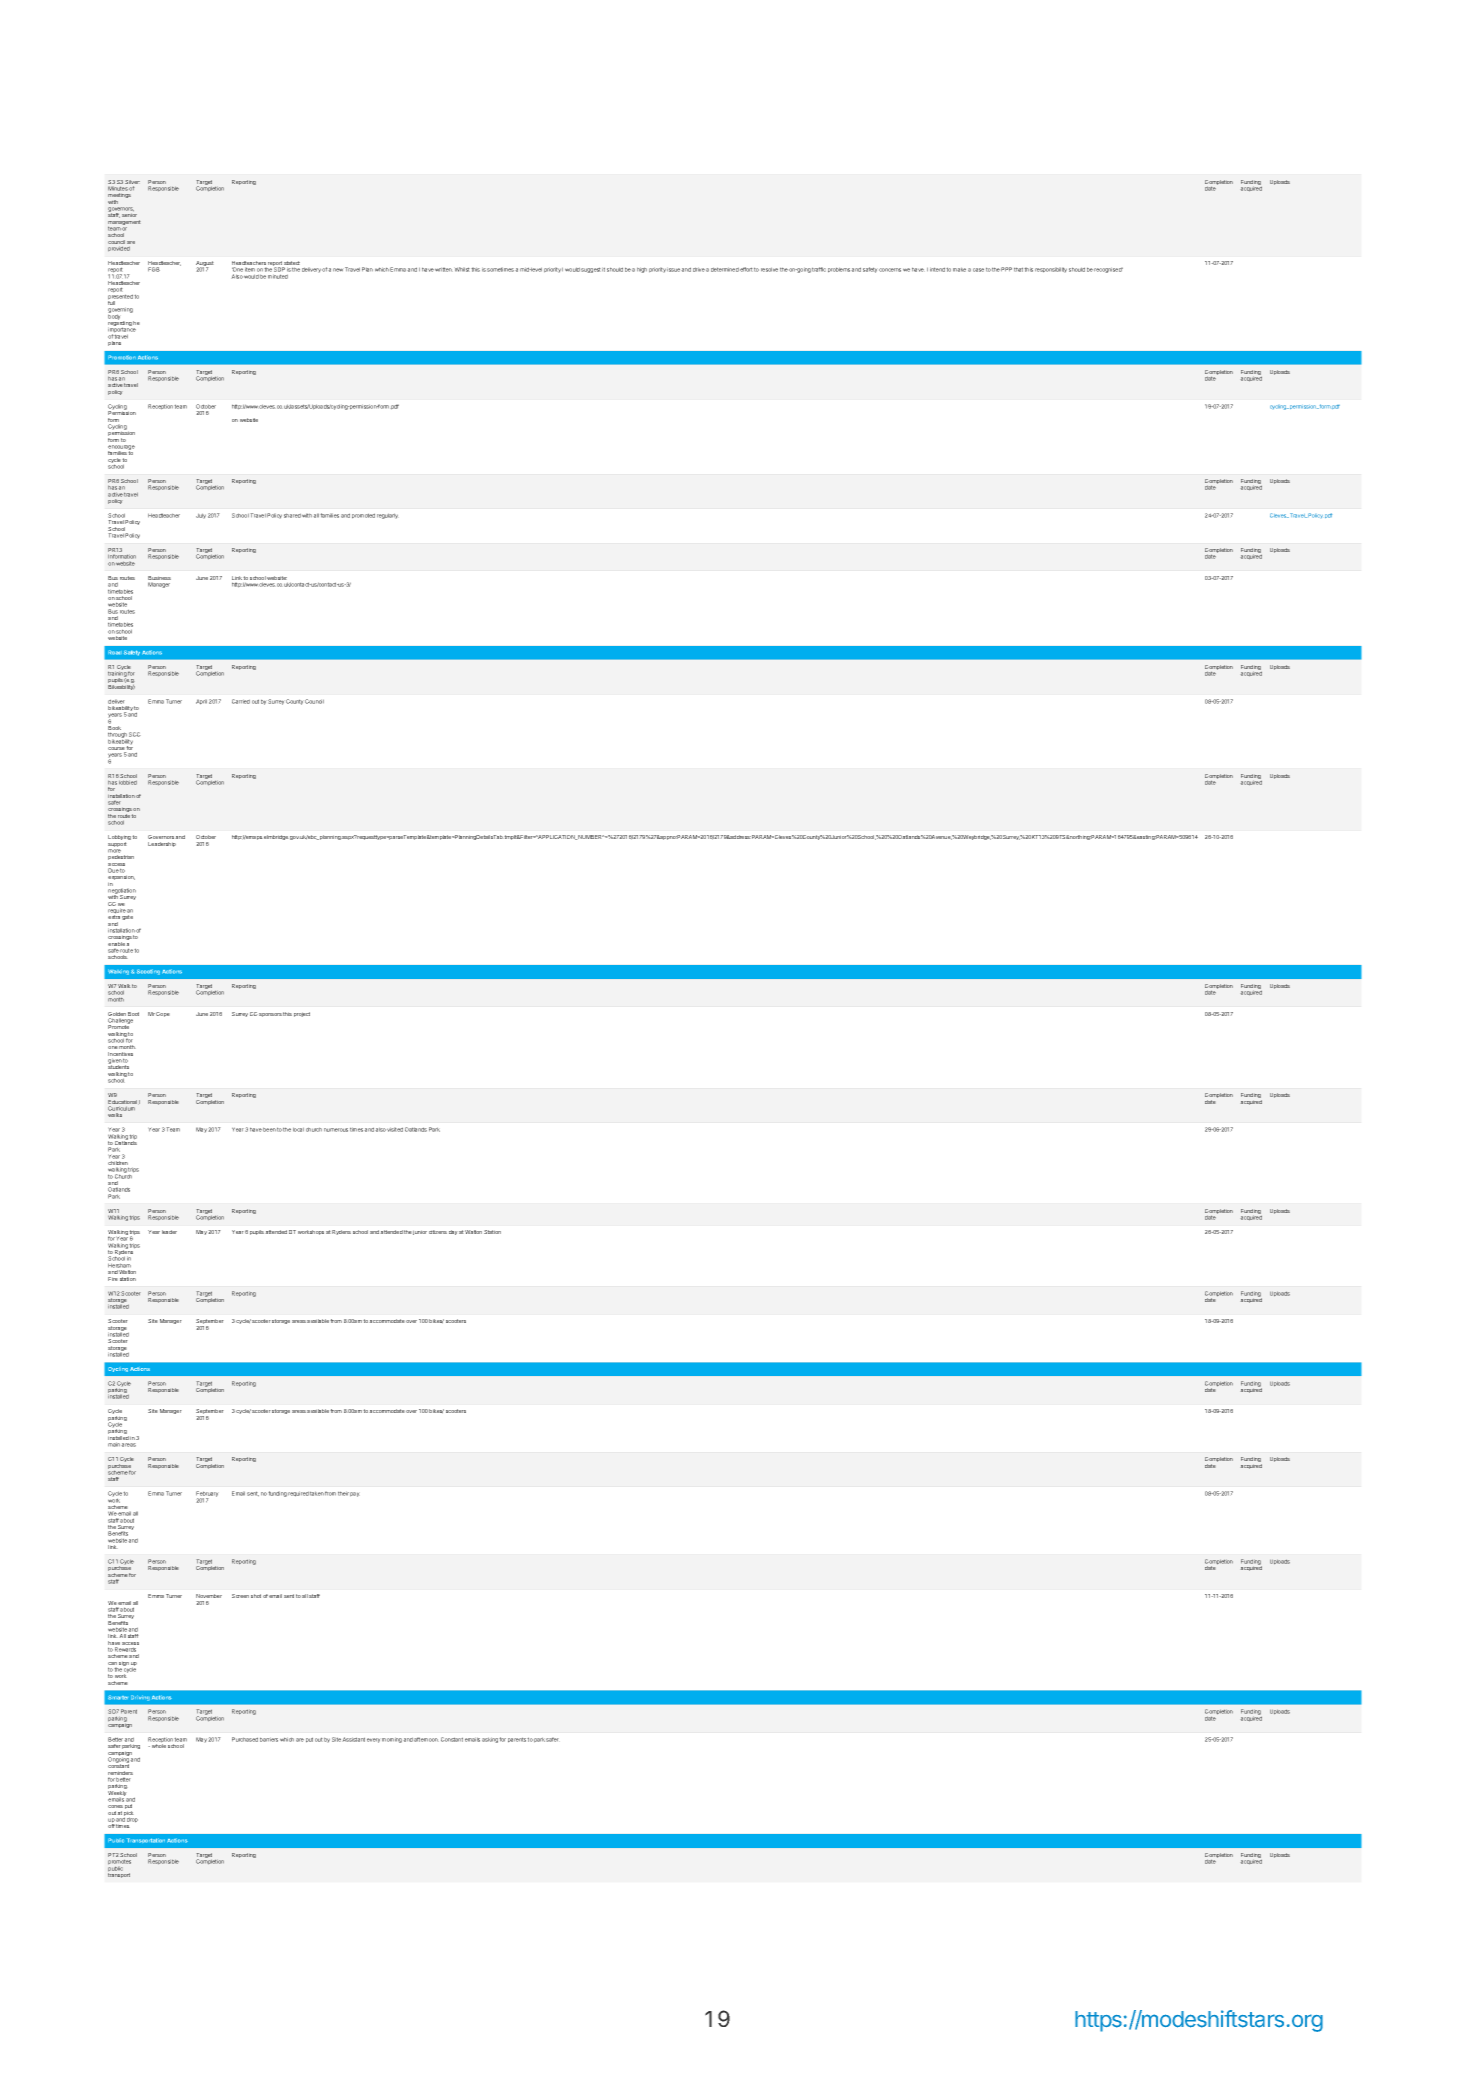 The image size is (1466, 2074). Describe the element at coordinates (426, 1739) in the document. I see `afternoon` at that location.
